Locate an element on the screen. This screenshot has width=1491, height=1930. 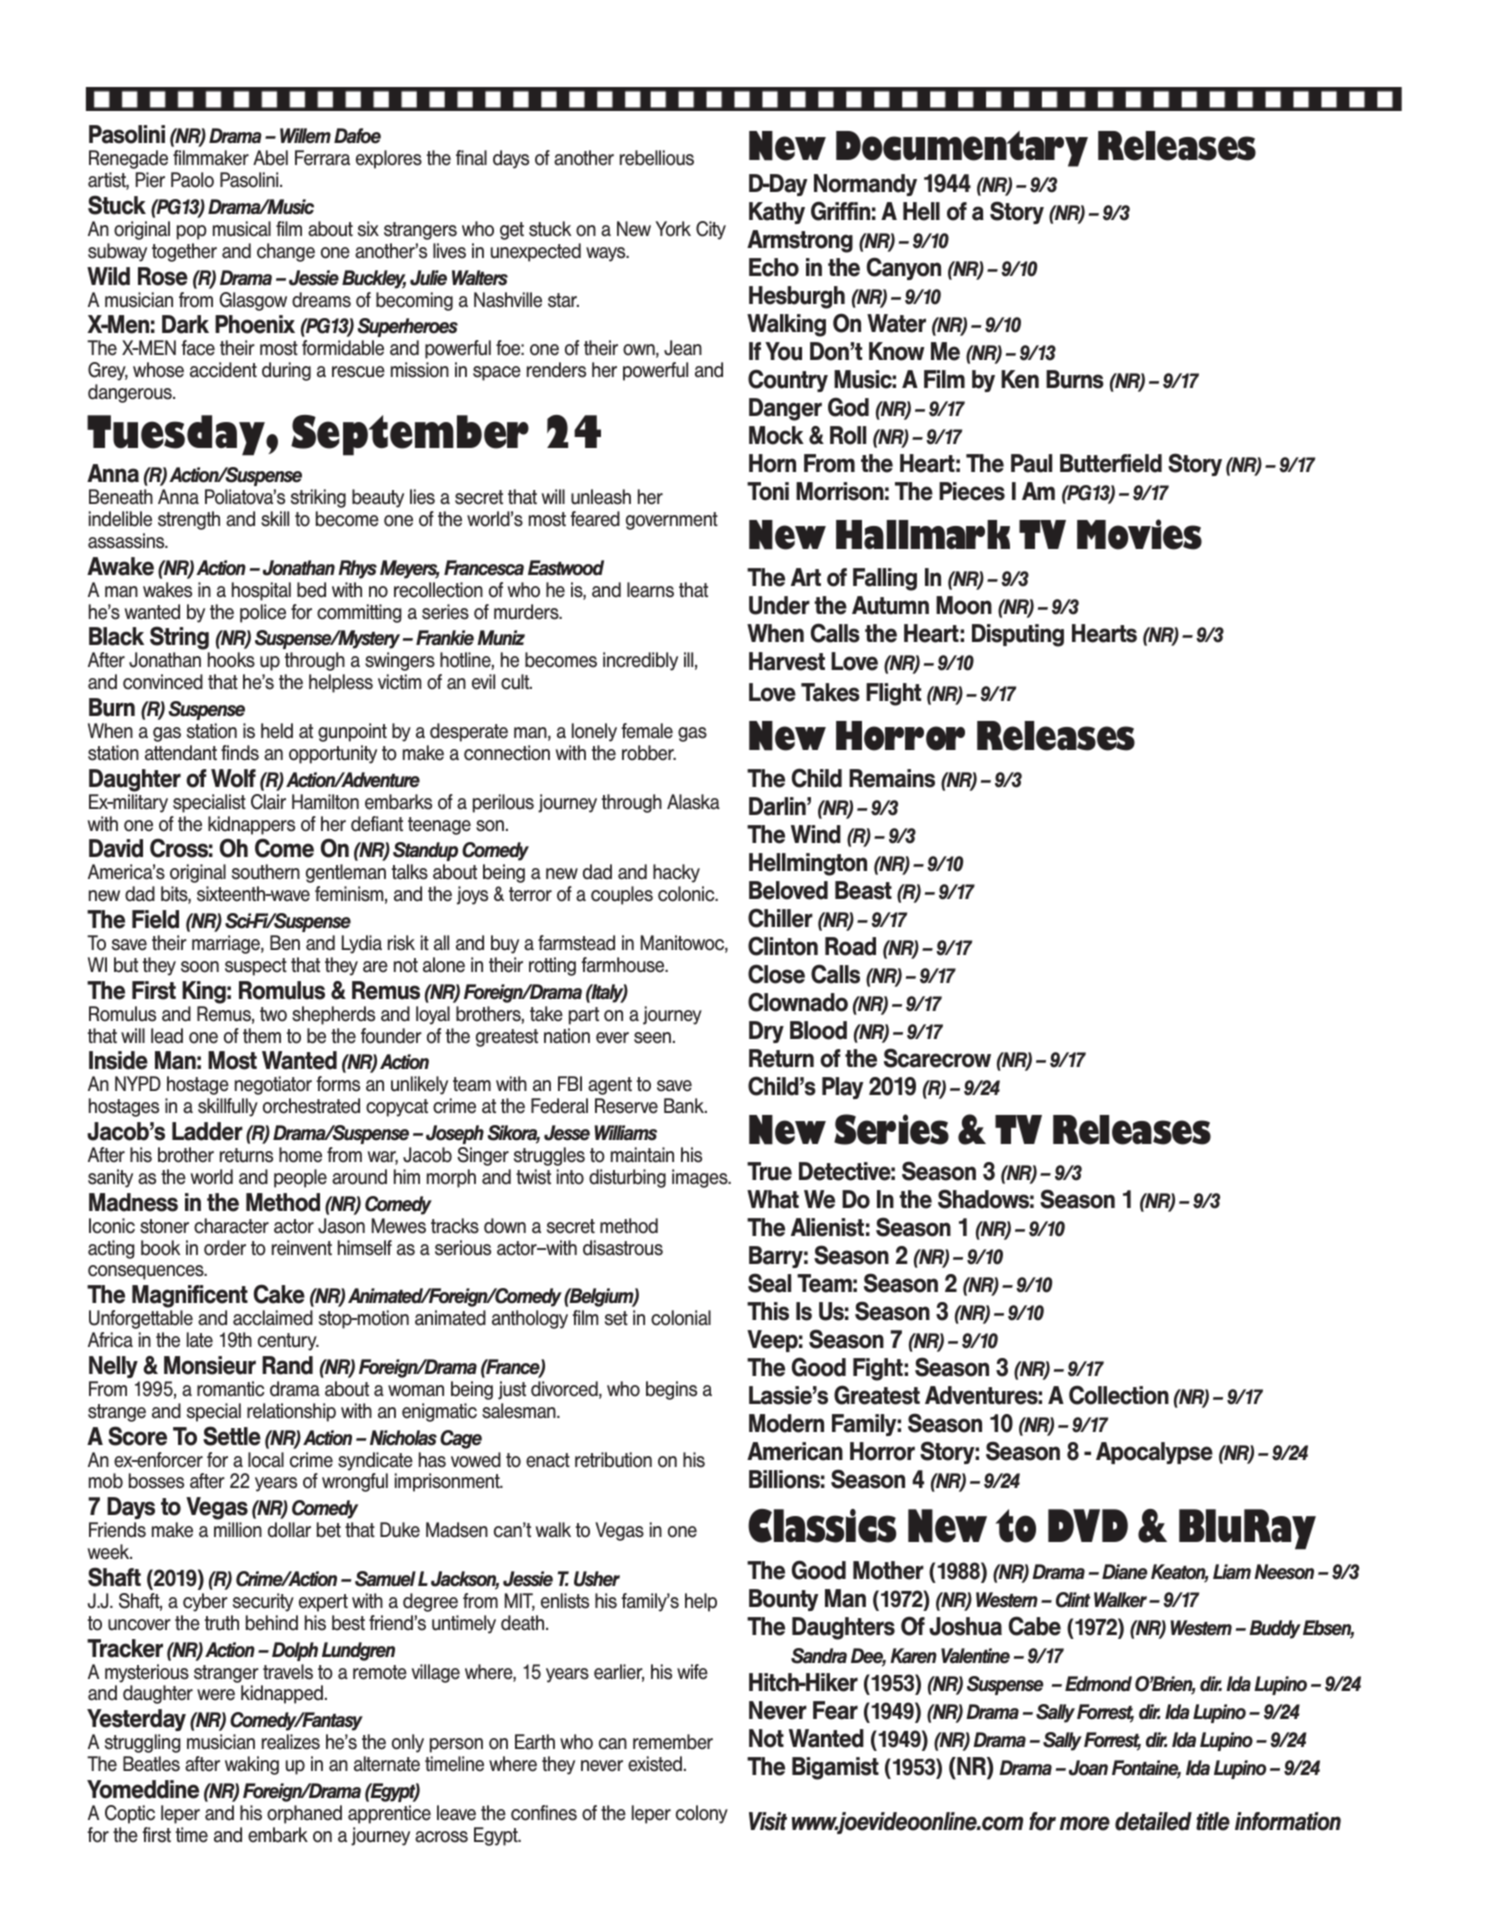
Documentary is located at coordinates (962, 149).
